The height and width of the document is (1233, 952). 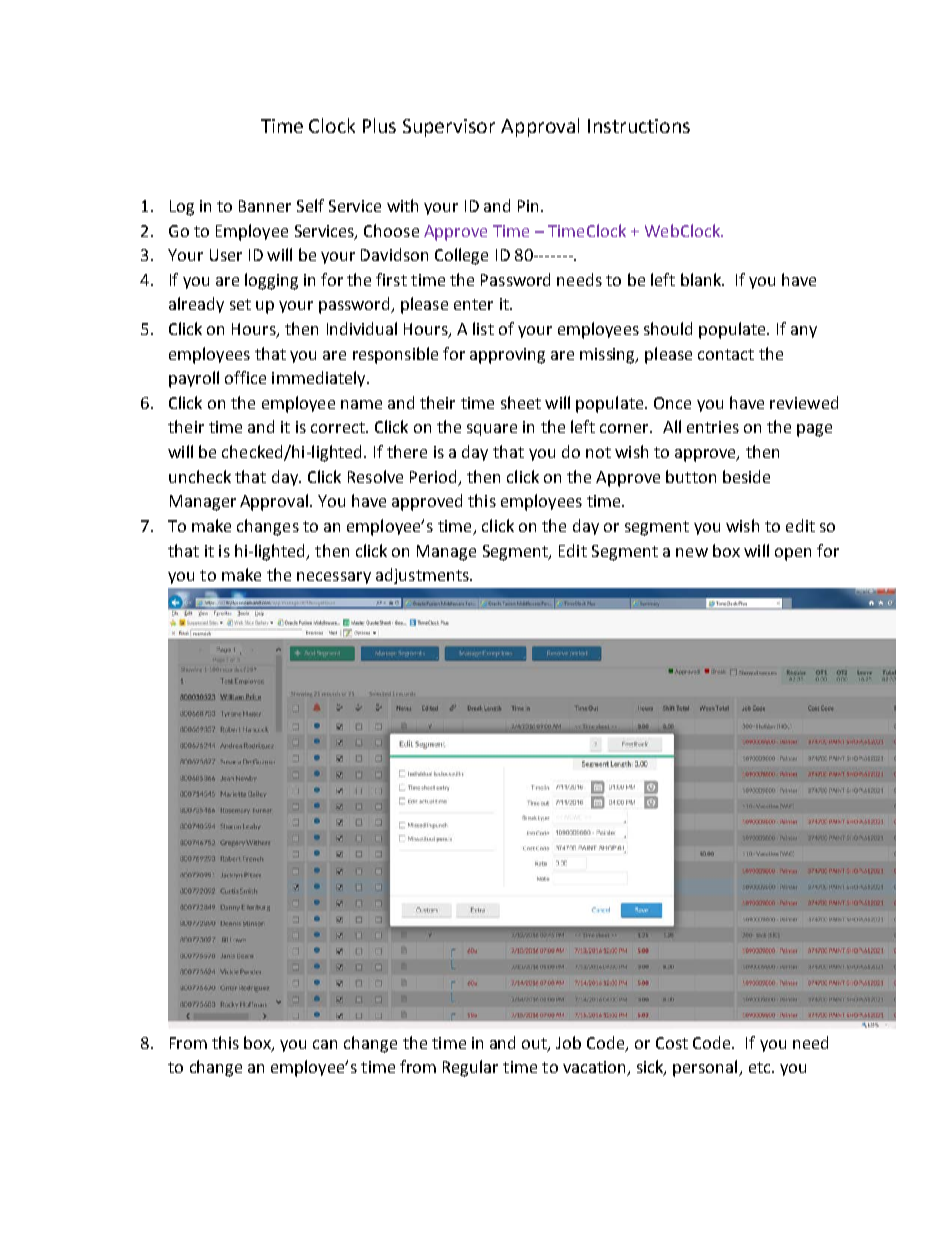 I want to click on Instructions, so click(x=639, y=126).
